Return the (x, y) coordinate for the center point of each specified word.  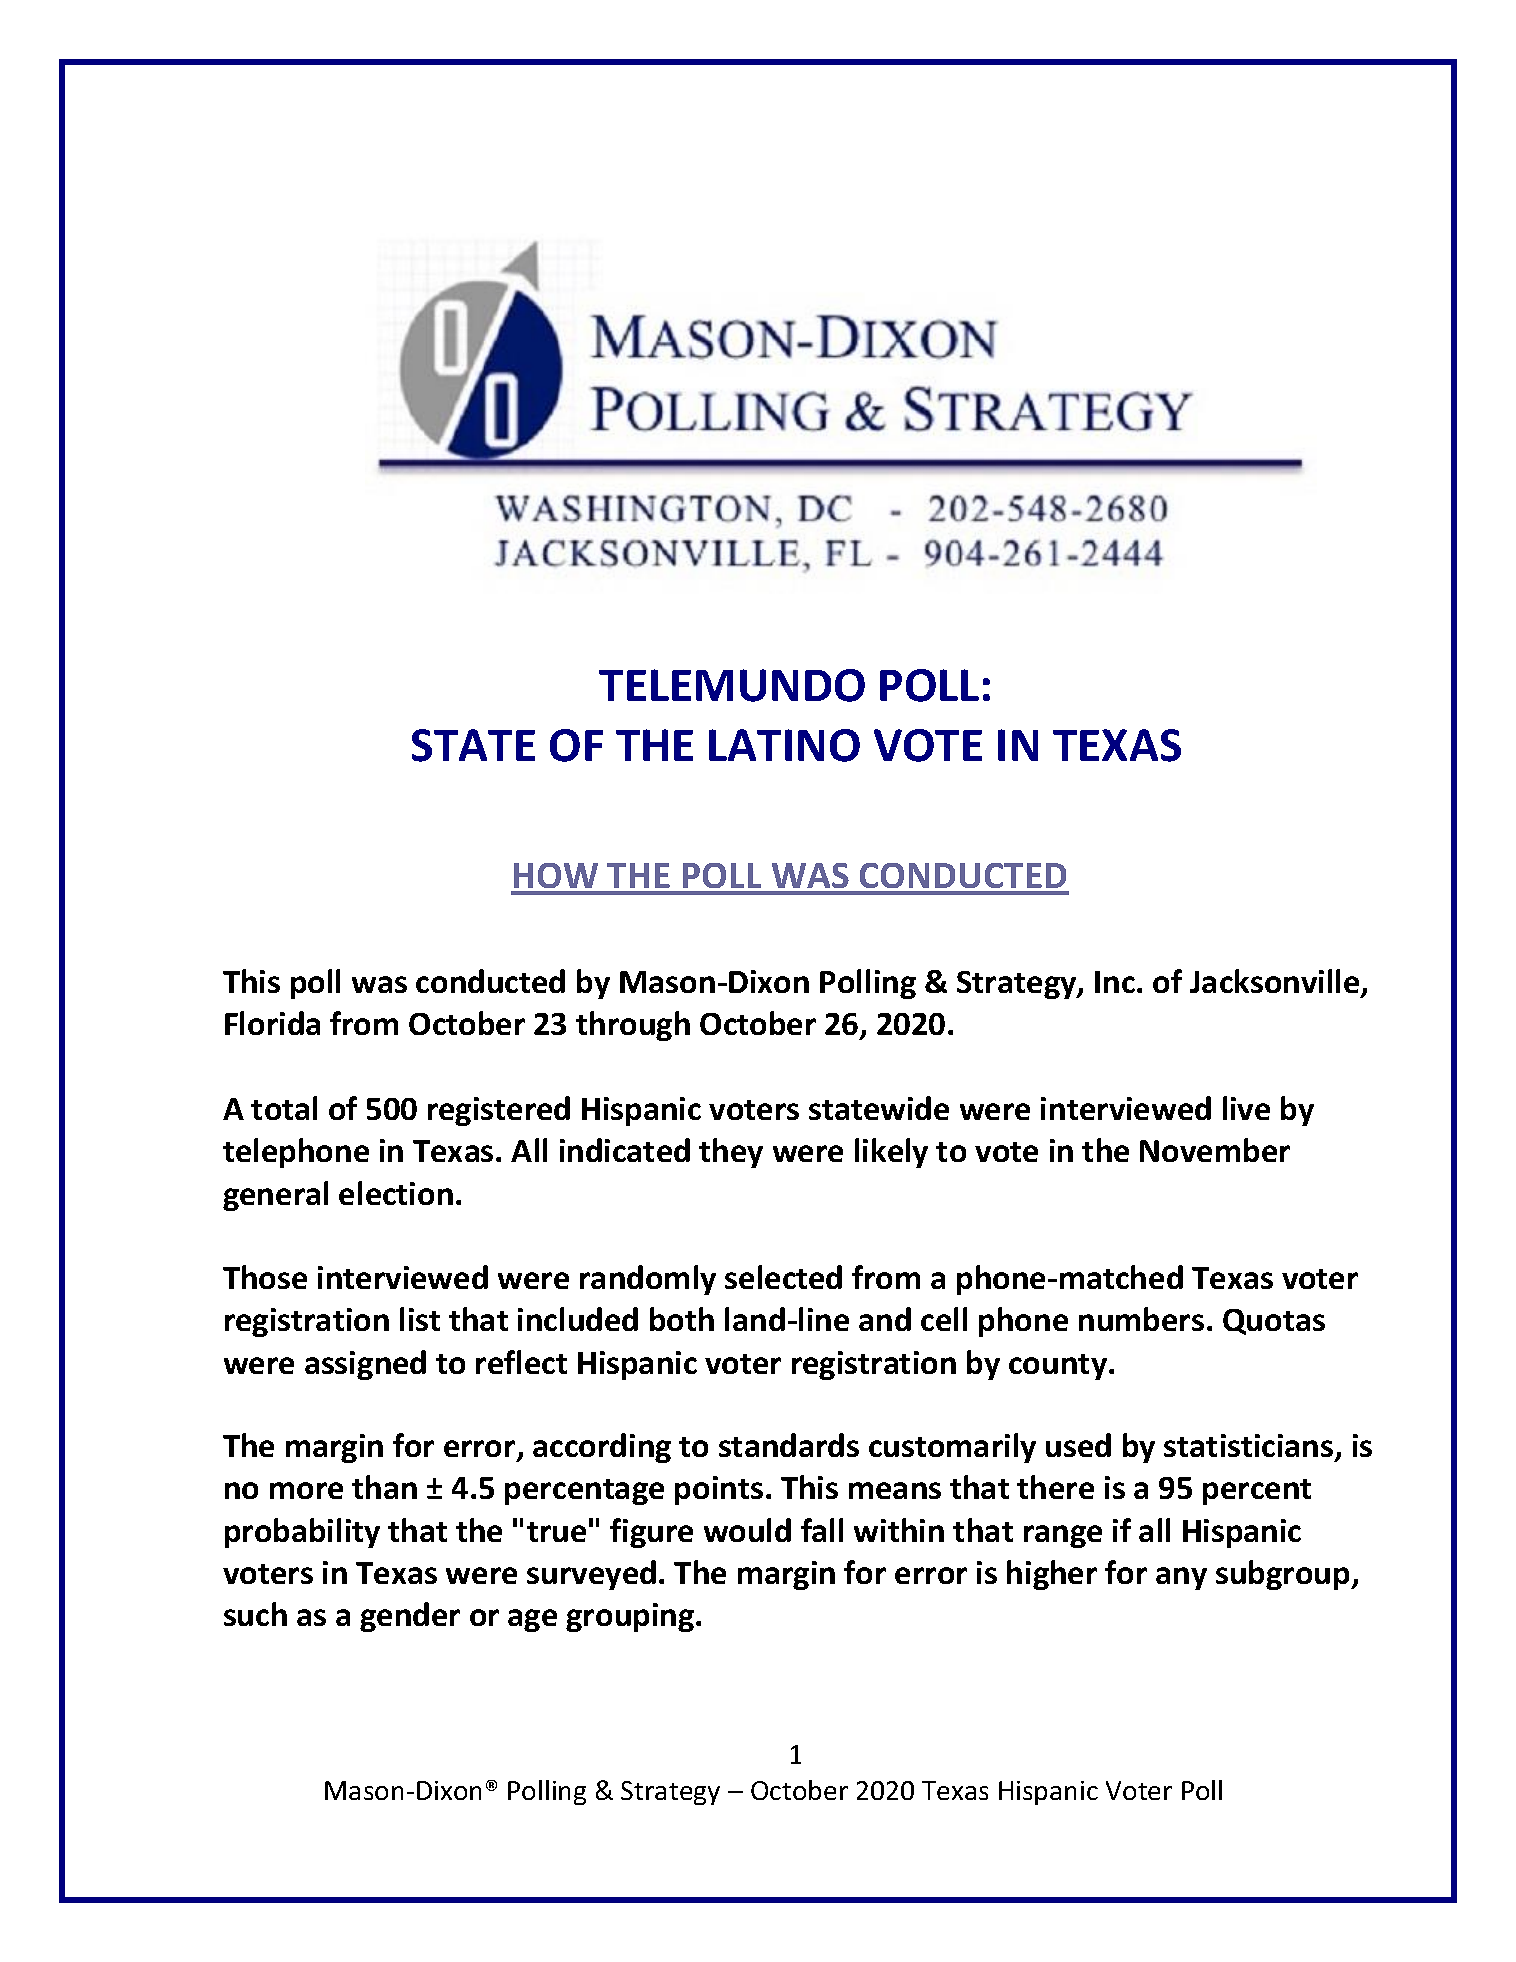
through (633, 1026)
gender (410, 1617)
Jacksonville (1276, 982)
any (1181, 1578)
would (747, 1530)
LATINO (784, 745)
